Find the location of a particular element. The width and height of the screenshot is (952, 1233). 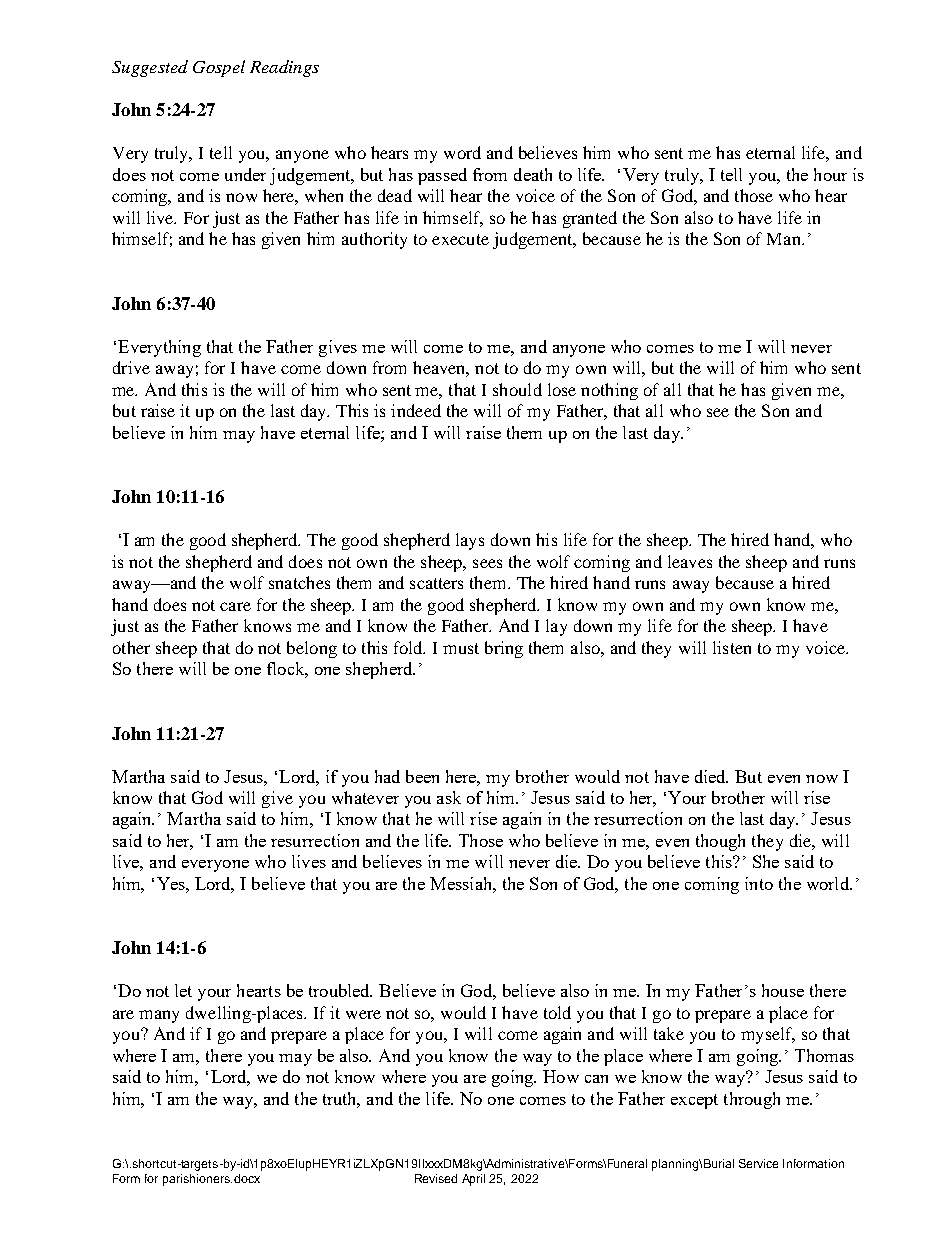

let is located at coordinates (183, 990).
